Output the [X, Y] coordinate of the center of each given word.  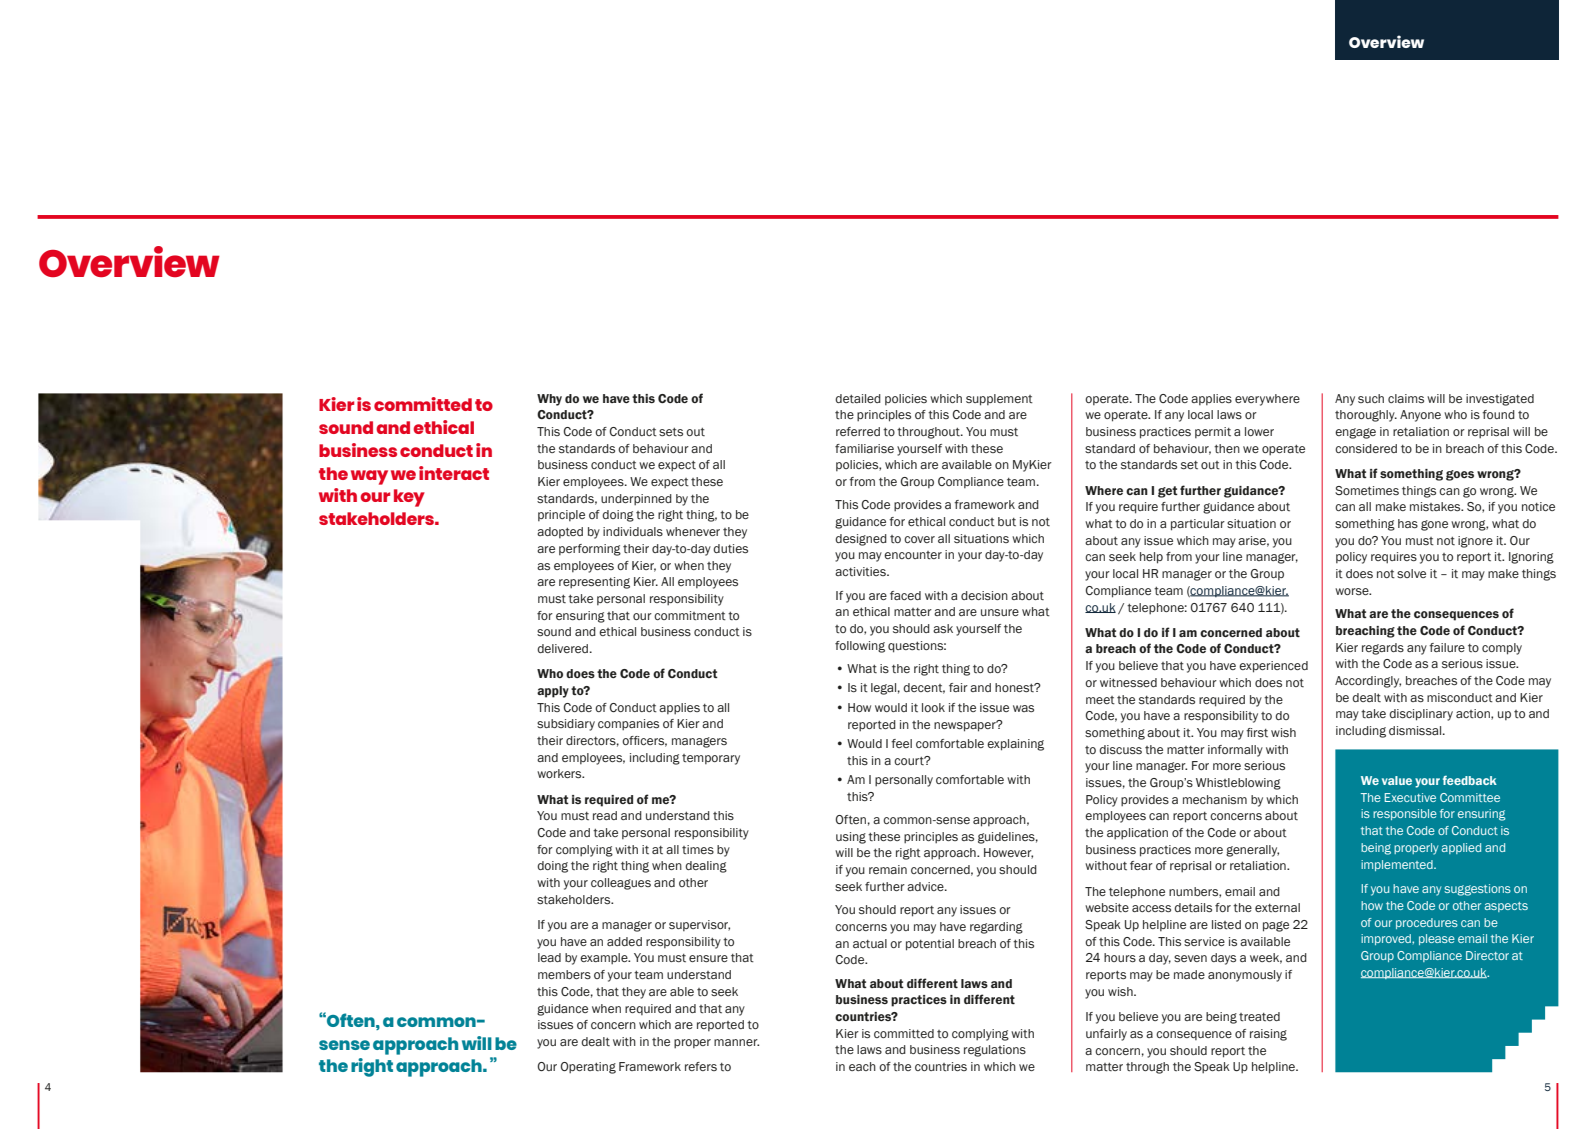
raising [1268, 1035]
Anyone [1420, 416]
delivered [564, 648]
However [1008, 853]
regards [1383, 649]
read [605, 815]
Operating [588, 1068]
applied [1461, 848]
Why [549, 400]
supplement [999, 400]
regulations [995, 1051]
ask [943, 628]
